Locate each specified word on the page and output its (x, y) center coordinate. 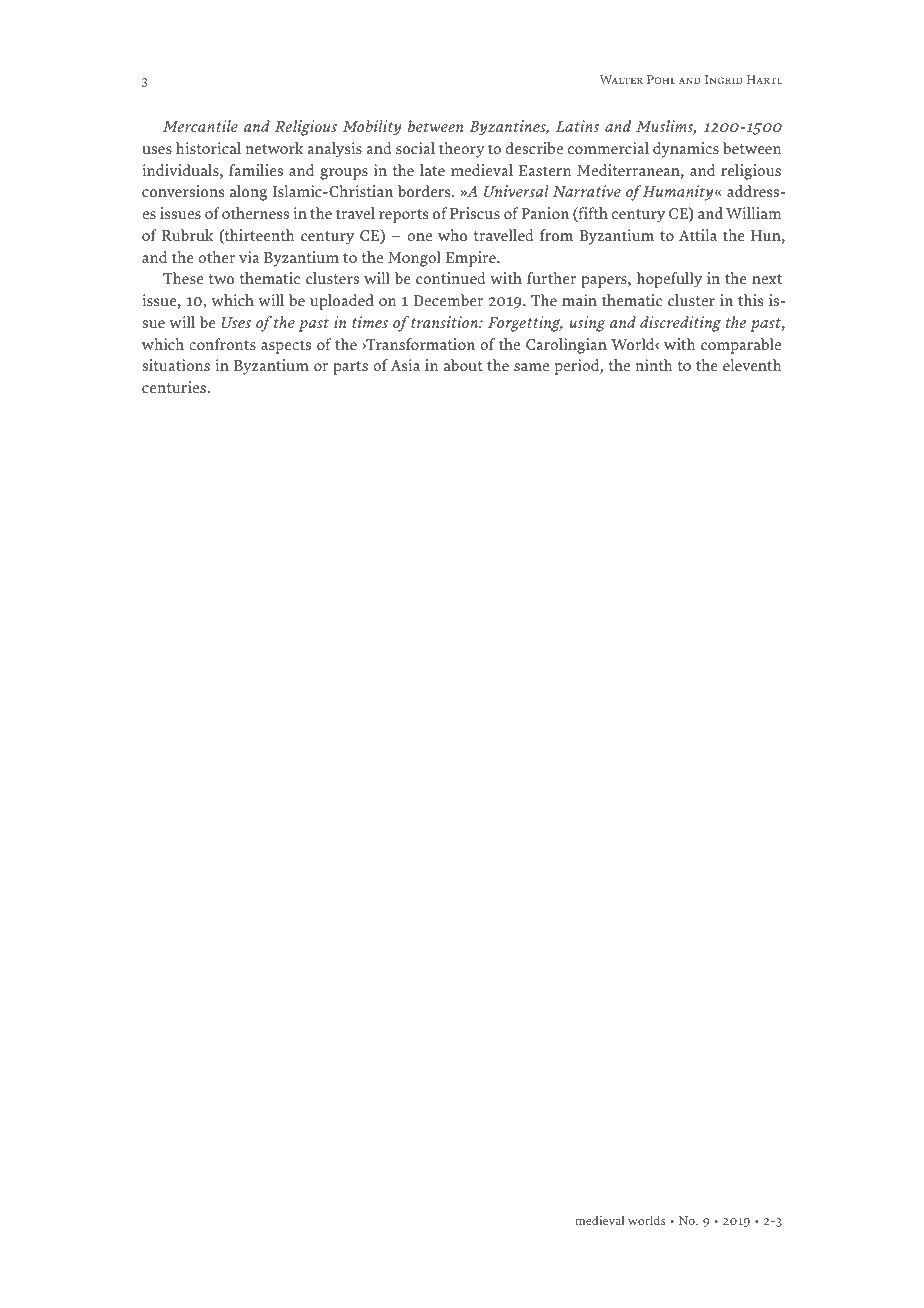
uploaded (342, 302)
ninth (654, 365)
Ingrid (724, 79)
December (448, 300)
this (750, 300)
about (463, 365)
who (452, 235)
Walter (621, 79)
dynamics (686, 150)
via (249, 257)
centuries (175, 387)
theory (461, 150)
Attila (698, 235)
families (256, 170)
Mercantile (200, 126)
